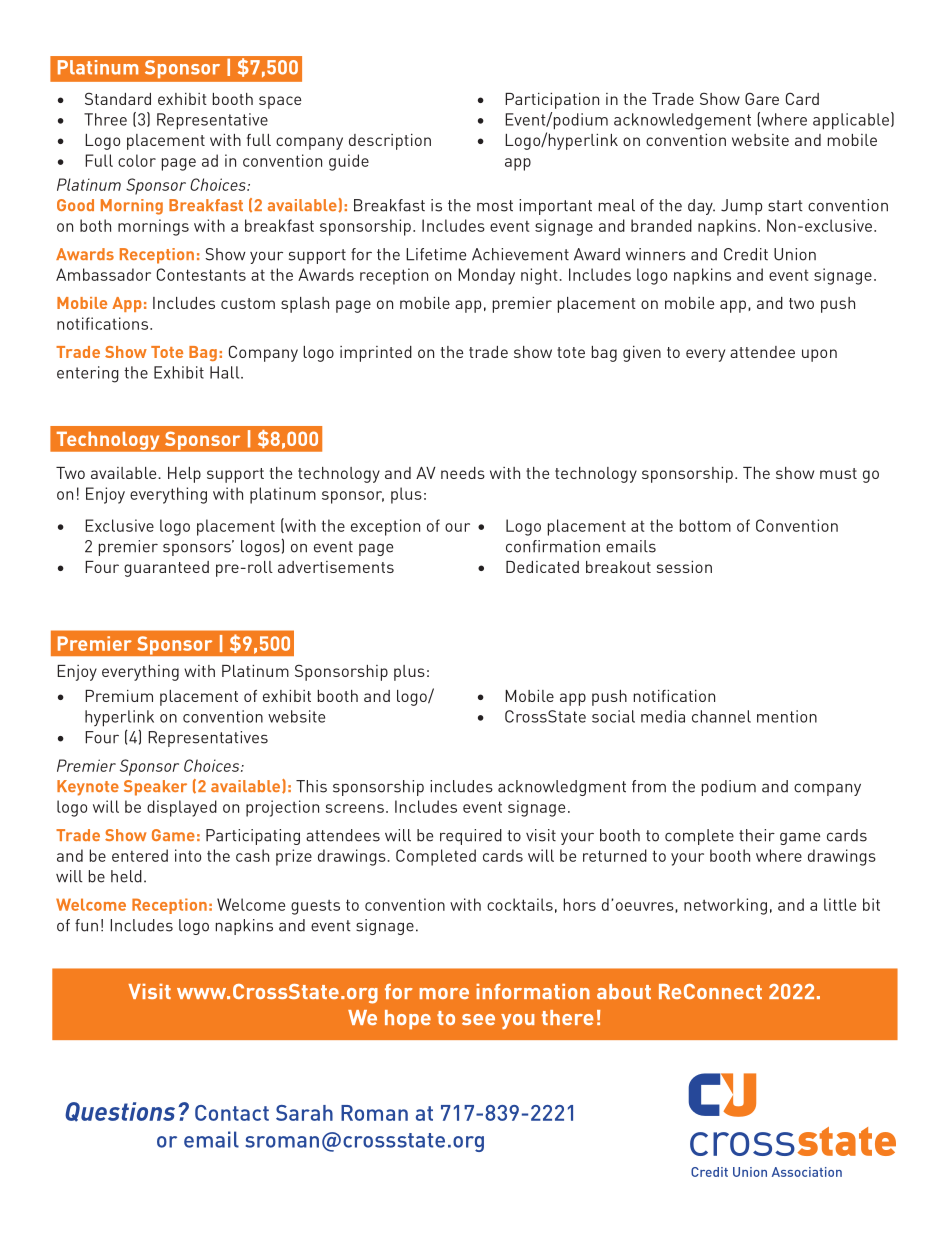 This screenshot has height=1233, width=952. Describe the element at coordinates (166, 569) in the screenshot. I see `guaranteed` at that location.
